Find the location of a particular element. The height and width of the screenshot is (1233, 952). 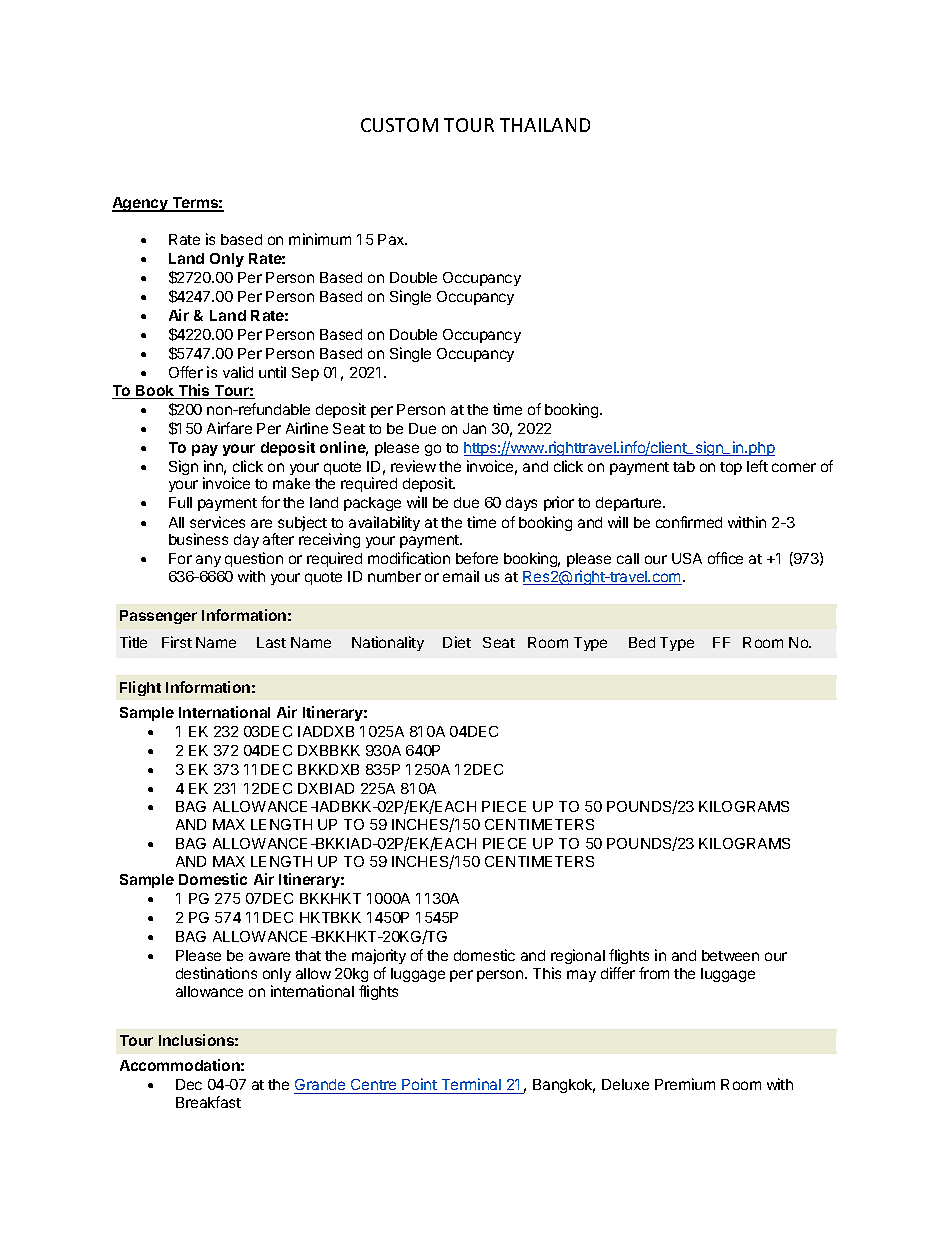

Terminal is located at coordinates (471, 1086).
